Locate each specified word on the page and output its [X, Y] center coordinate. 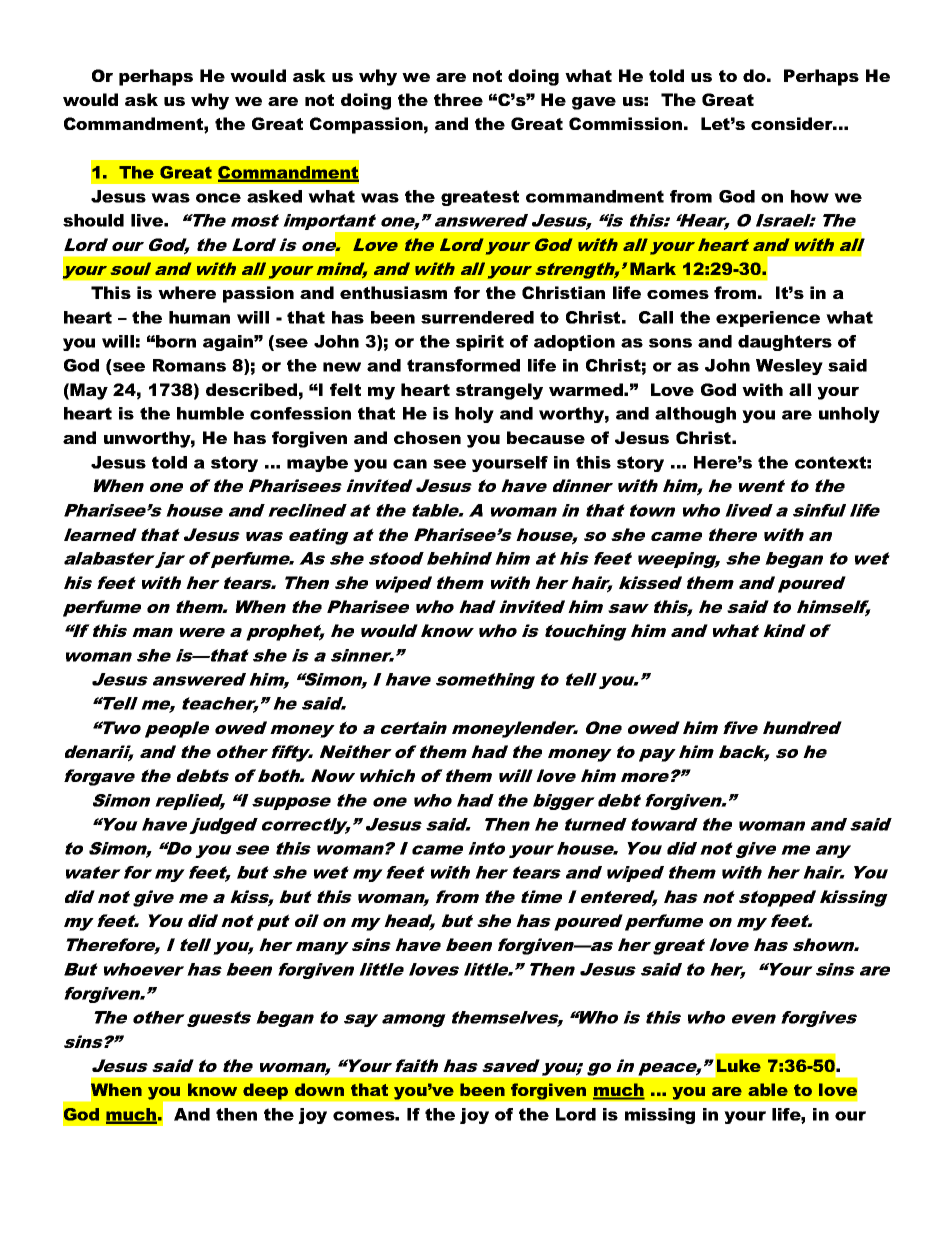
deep [265, 1091]
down [319, 1089]
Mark [653, 268]
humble [210, 413]
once [218, 198]
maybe [317, 464]
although [695, 415]
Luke [739, 1065]
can [410, 464]
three [458, 99]
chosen [427, 437]
